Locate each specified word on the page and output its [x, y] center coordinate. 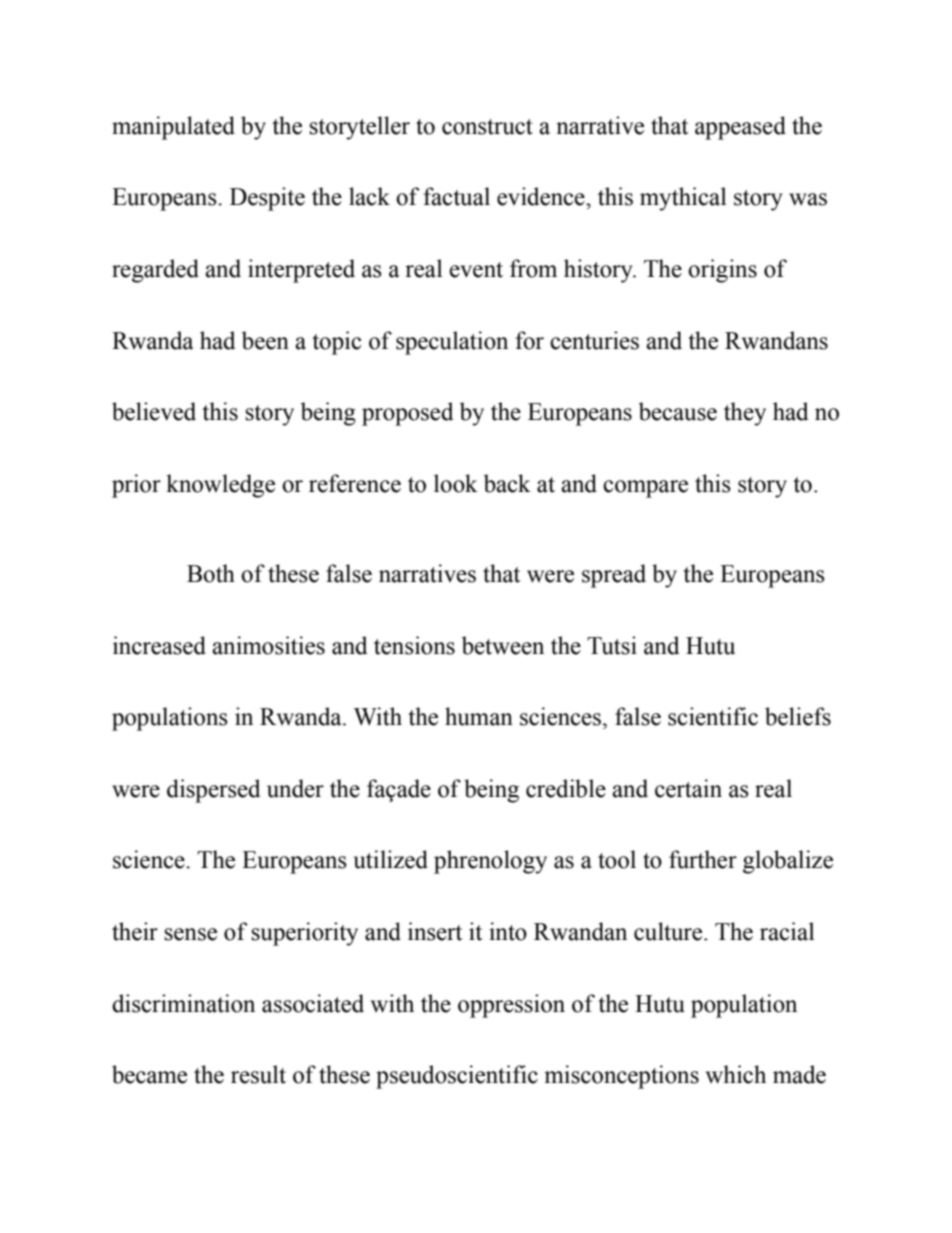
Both [211, 573]
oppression [511, 1006]
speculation [452, 343]
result [258, 1074]
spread [614, 576]
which [736, 1074]
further [703, 859]
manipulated [173, 128]
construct [487, 127]
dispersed [213, 791]
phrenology [490, 862]
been [265, 340]
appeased [740, 128]
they [745, 414]
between [503, 645]
